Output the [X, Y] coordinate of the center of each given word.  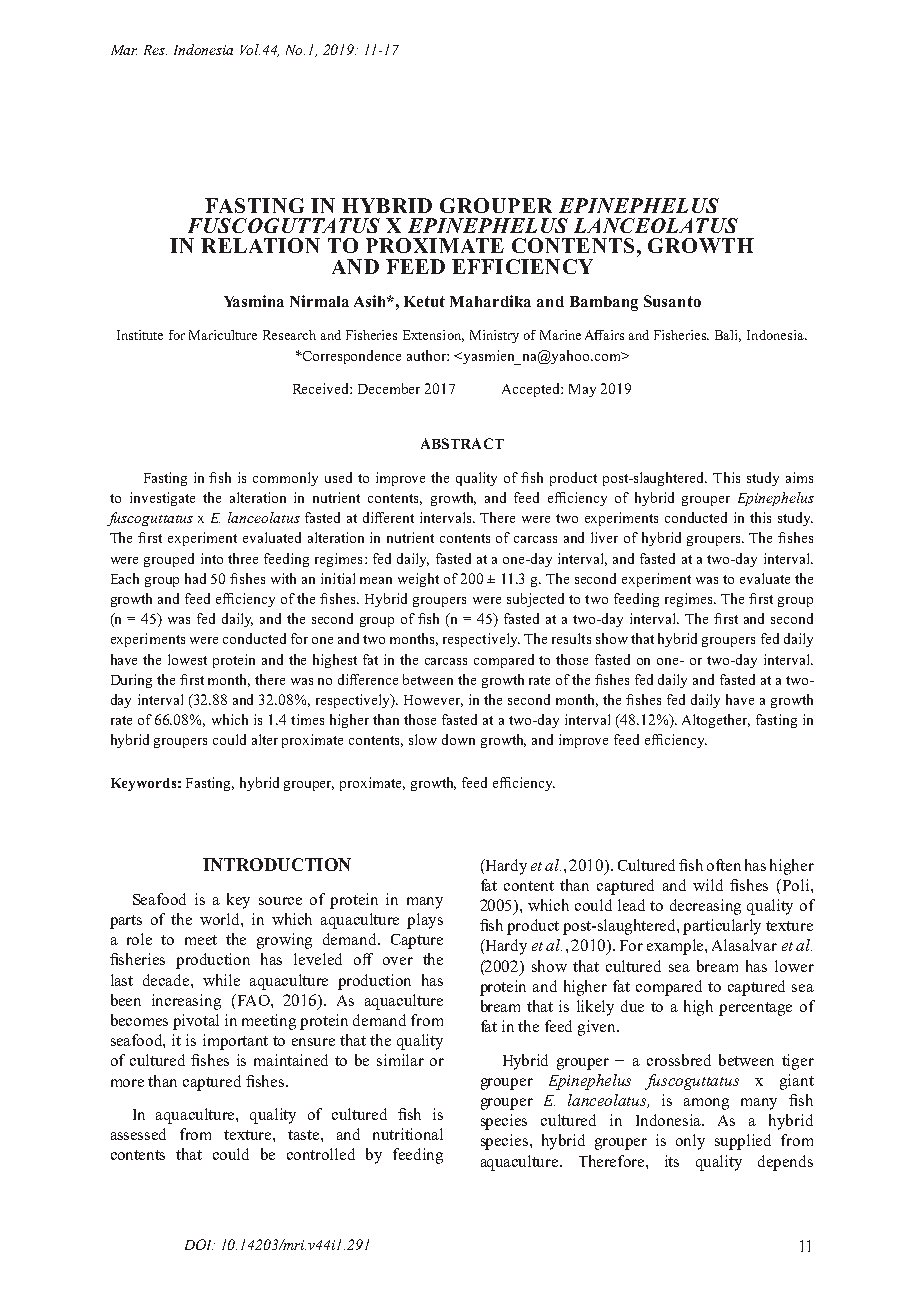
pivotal [196, 1022]
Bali [728, 336]
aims [799, 477]
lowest [187, 659]
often [724, 865]
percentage [755, 1009]
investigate [162, 499]
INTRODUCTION [277, 864]
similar [400, 1060]
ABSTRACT [462, 443]
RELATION [260, 245]
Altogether [716, 721]
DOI [200, 1244]
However [433, 701]
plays [425, 921]
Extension [433, 336]
